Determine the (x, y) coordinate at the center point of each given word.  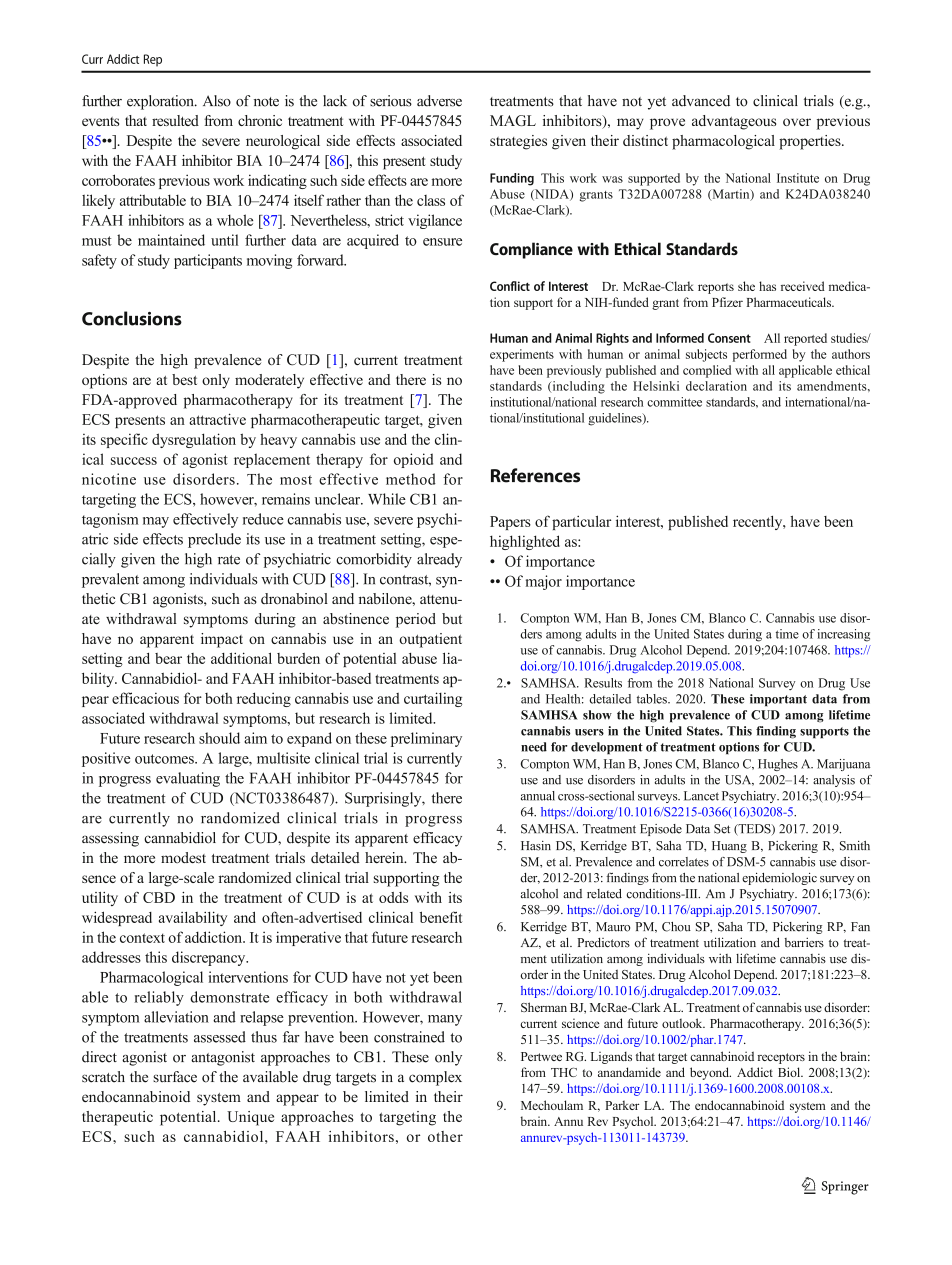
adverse (439, 101)
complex (435, 1078)
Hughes (778, 765)
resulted (175, 120)
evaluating (188, 779)
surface (175, 1077)
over (797, 122)
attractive (217, 419)
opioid (413, 460)
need (534, 747)
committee (674, 402)
